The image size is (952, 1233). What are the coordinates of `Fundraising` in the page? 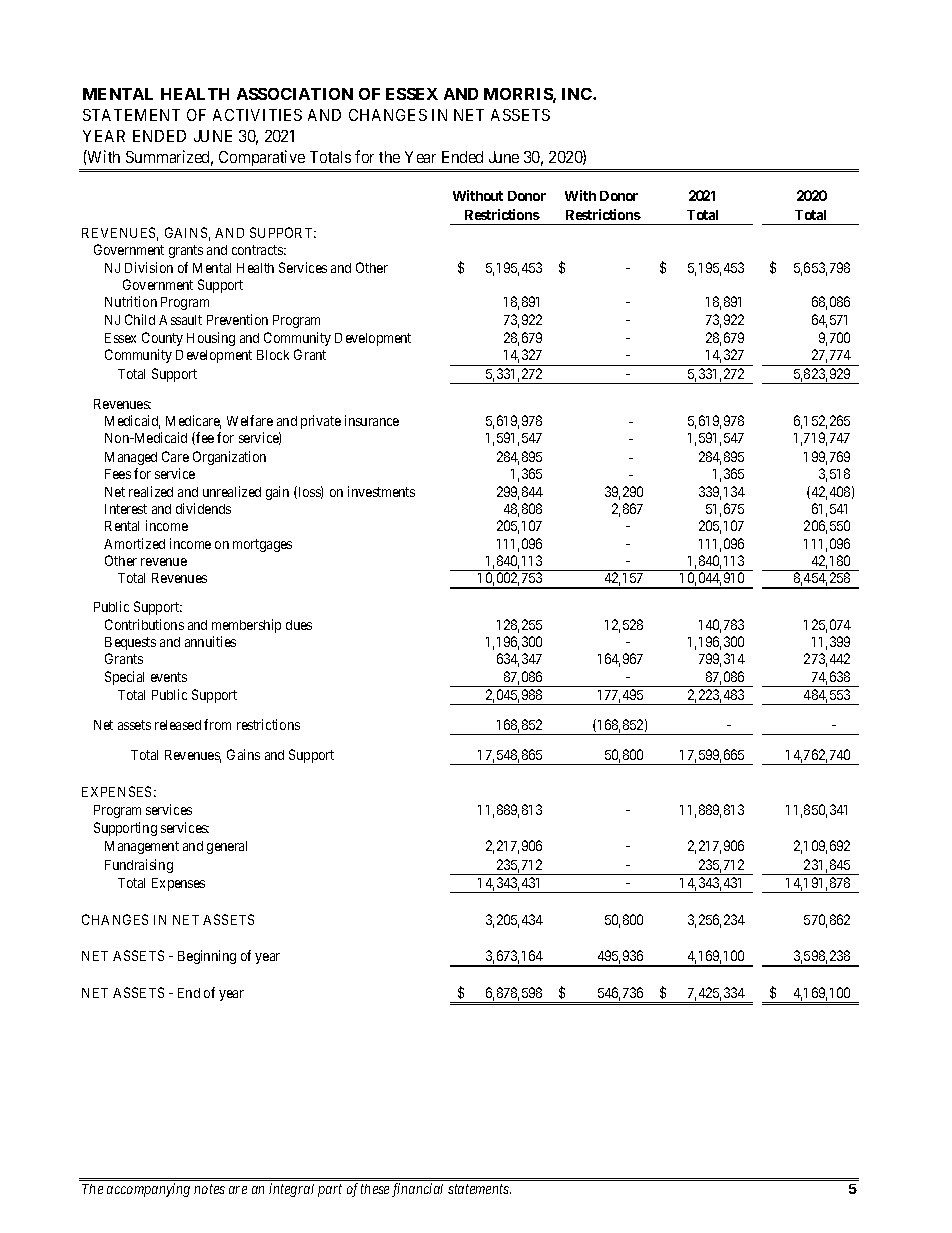 It's located at (139, 866).
